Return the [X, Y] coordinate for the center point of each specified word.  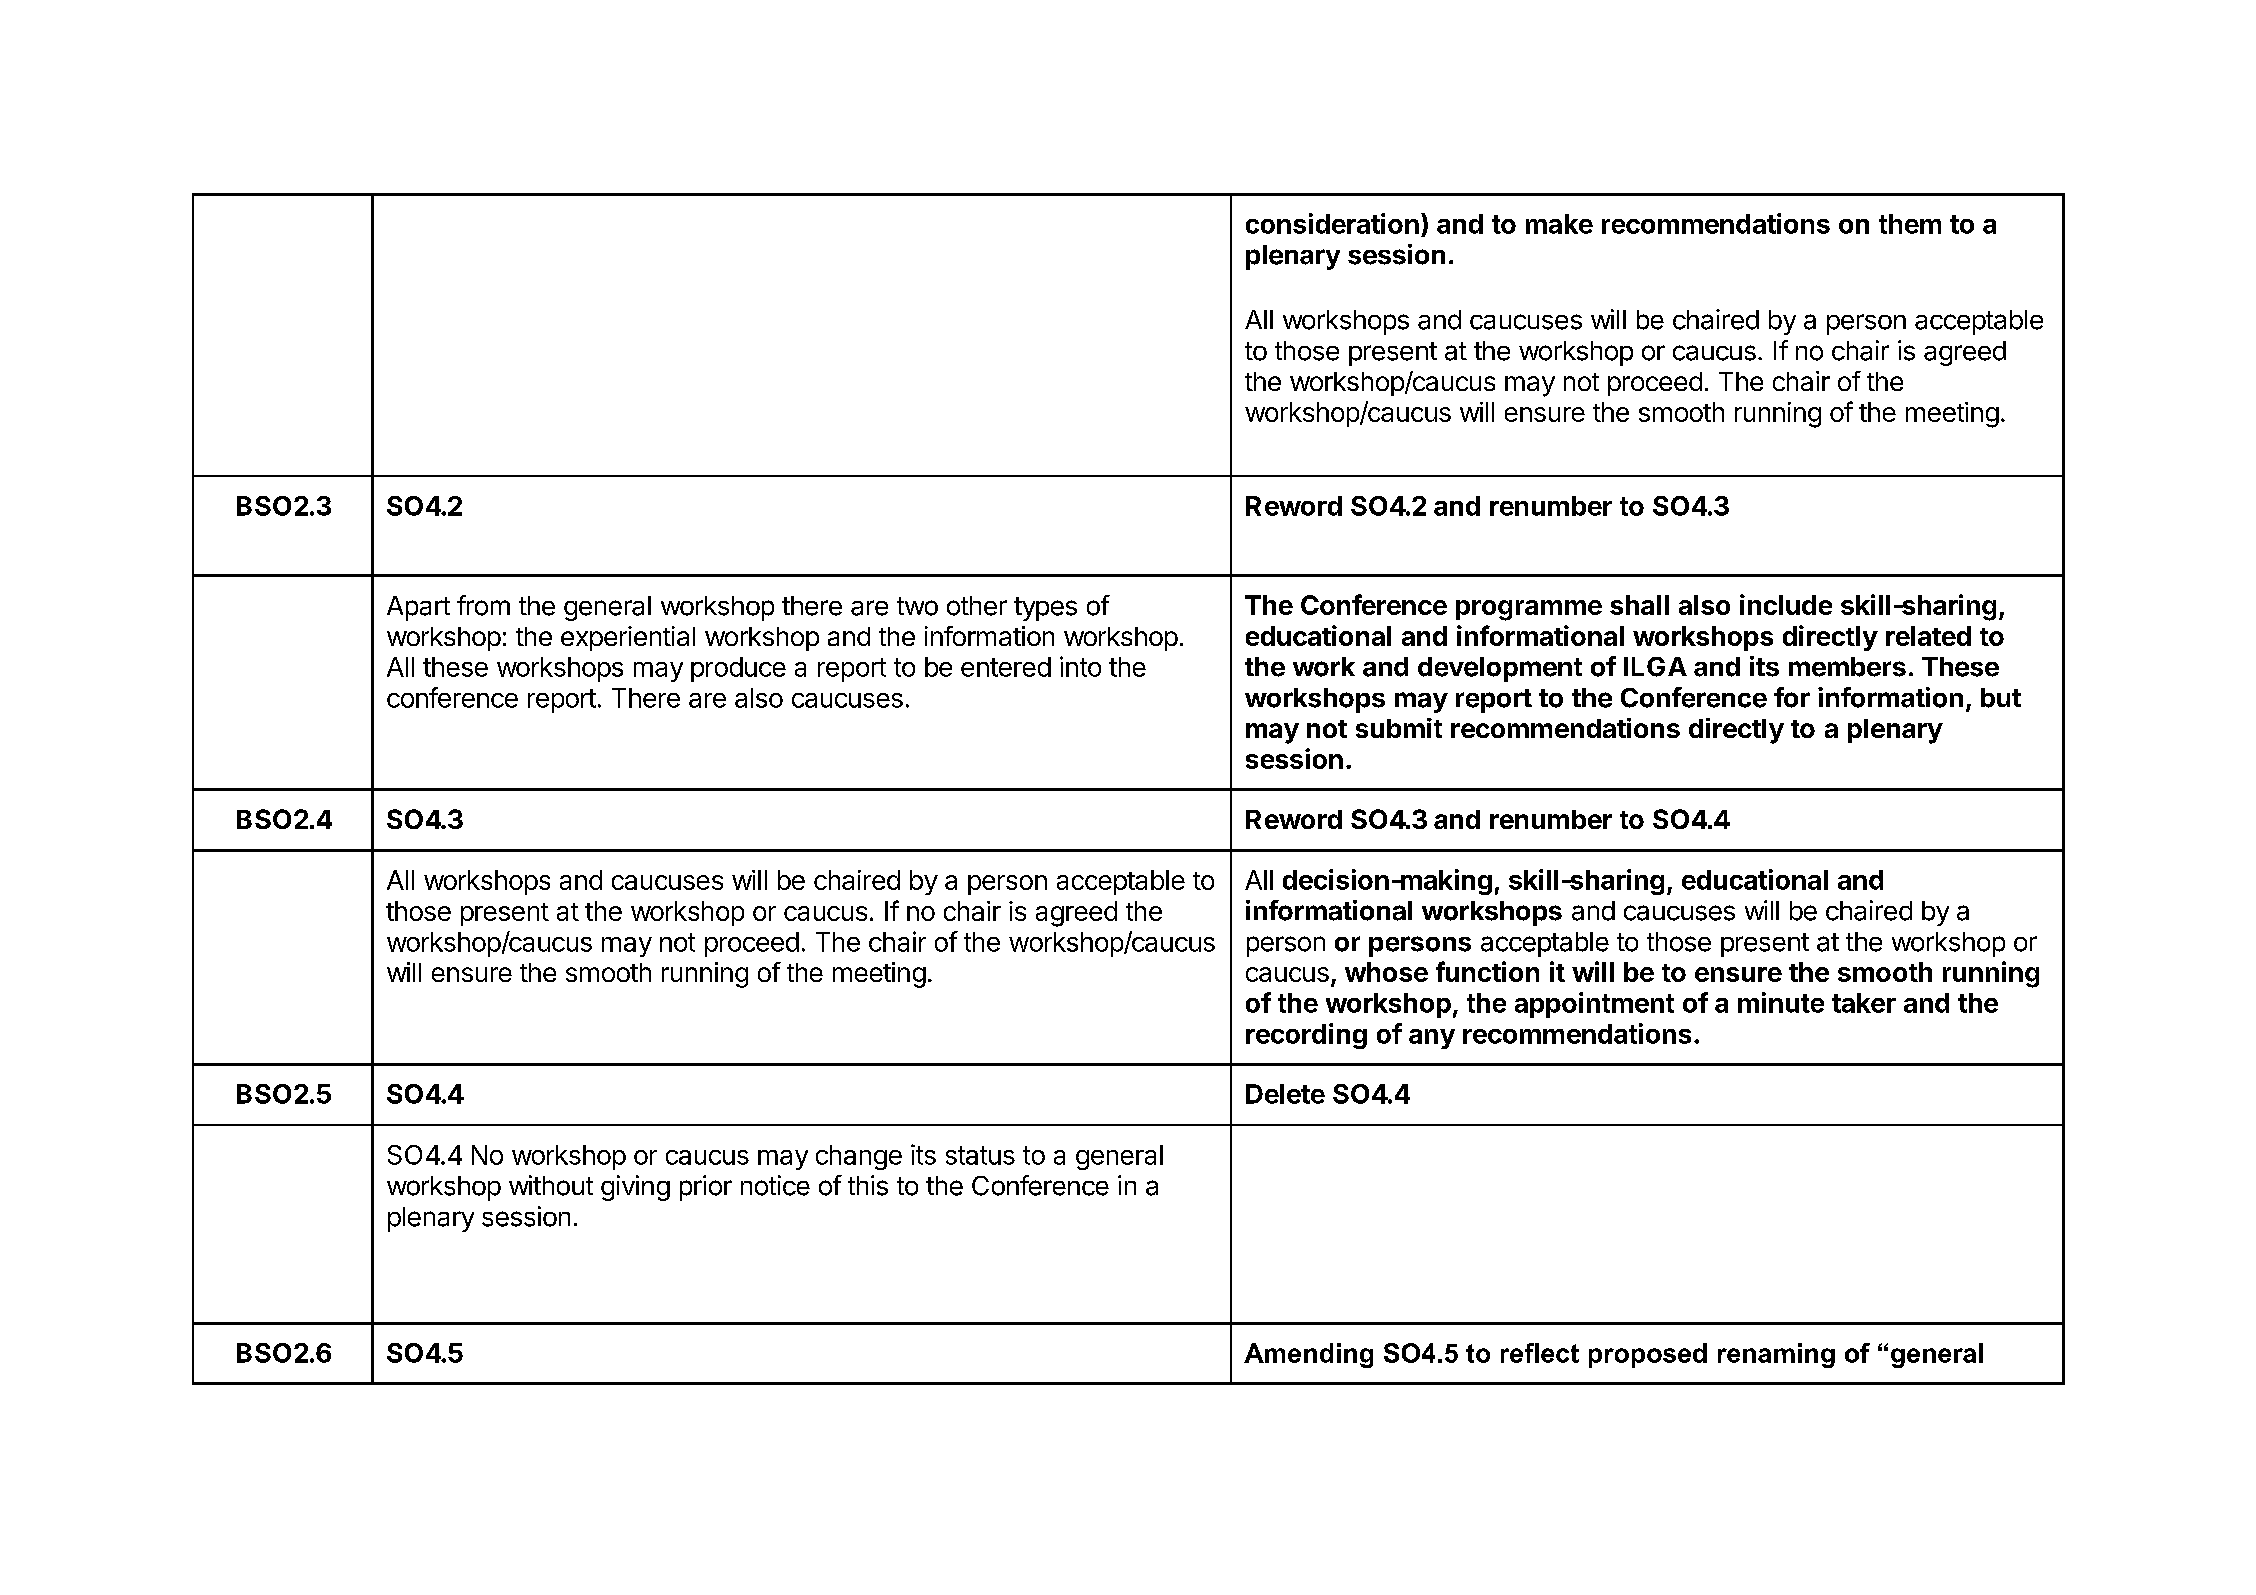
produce [738, 669]
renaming [1776, 1355]
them [1910, 224]
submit [1399, 728]
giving [635, 1188]
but [2001, 698]
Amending [1308, 1355]
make [1559, 224]
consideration [1332, 223]
